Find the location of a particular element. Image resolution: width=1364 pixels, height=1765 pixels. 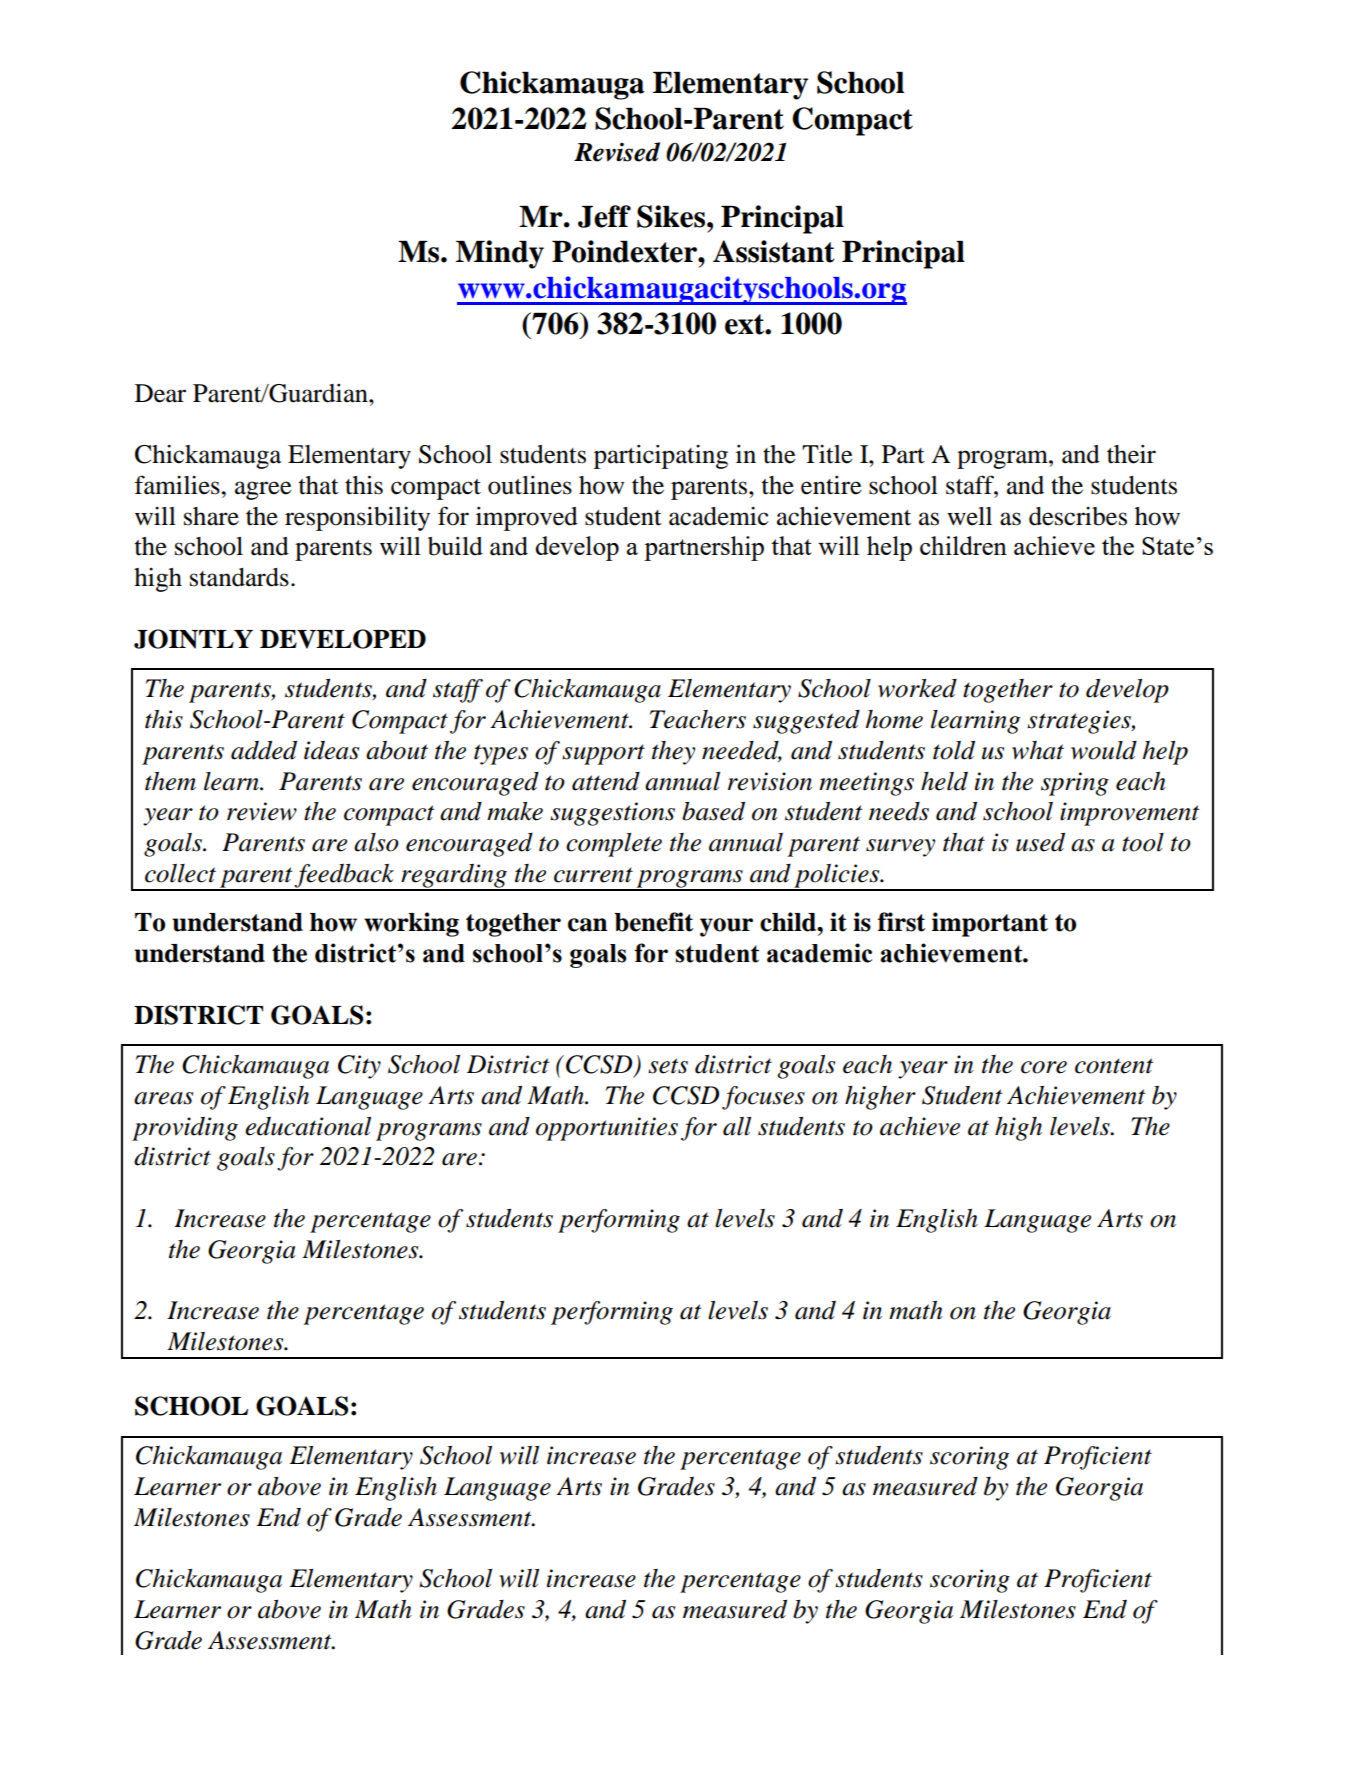

their is located at coordinates (1131, 454).
